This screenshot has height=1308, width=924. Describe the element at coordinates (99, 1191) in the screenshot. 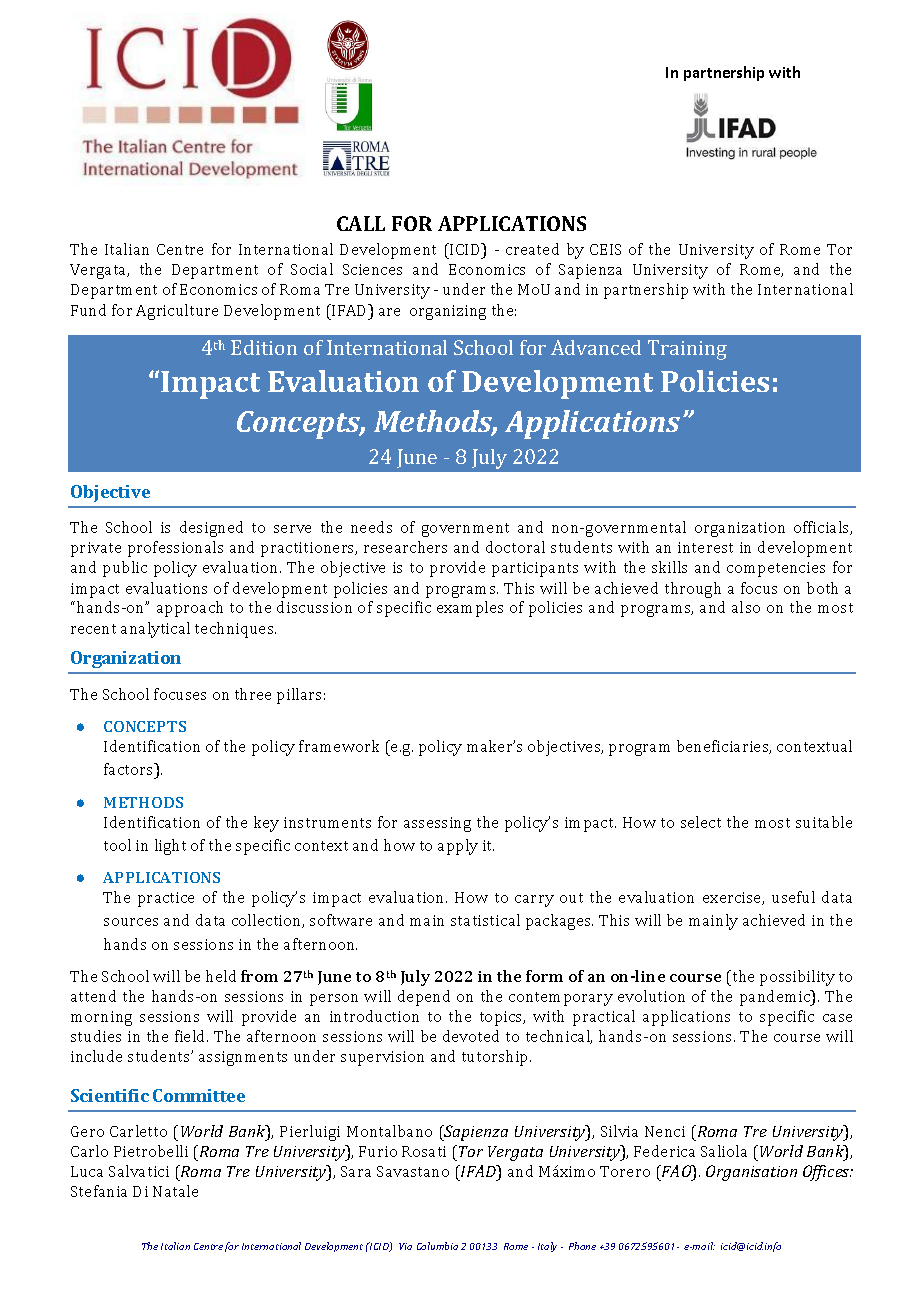

I see `Stefania` at that location.
